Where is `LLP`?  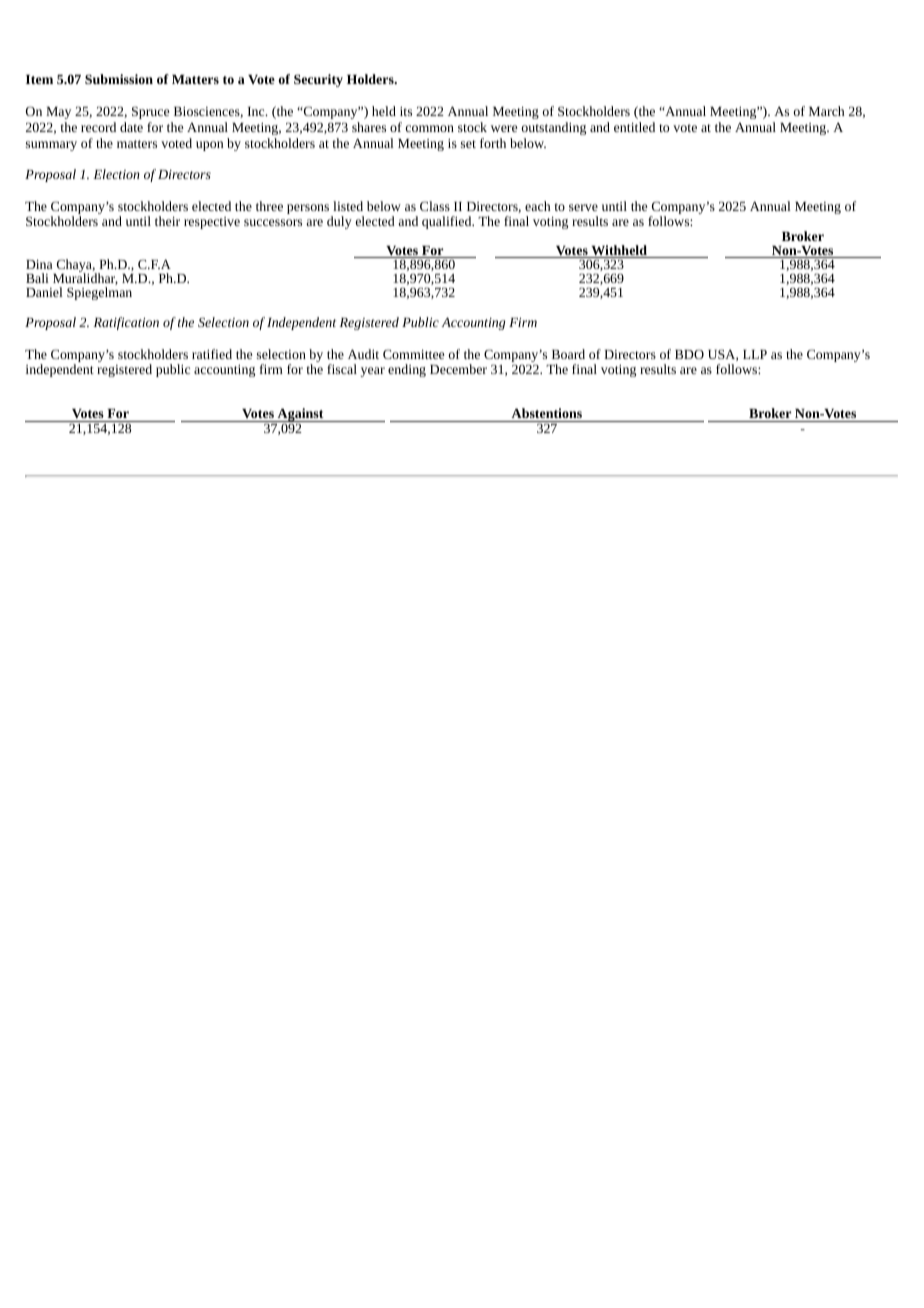
LLP is located at coordinates (755, 354).
